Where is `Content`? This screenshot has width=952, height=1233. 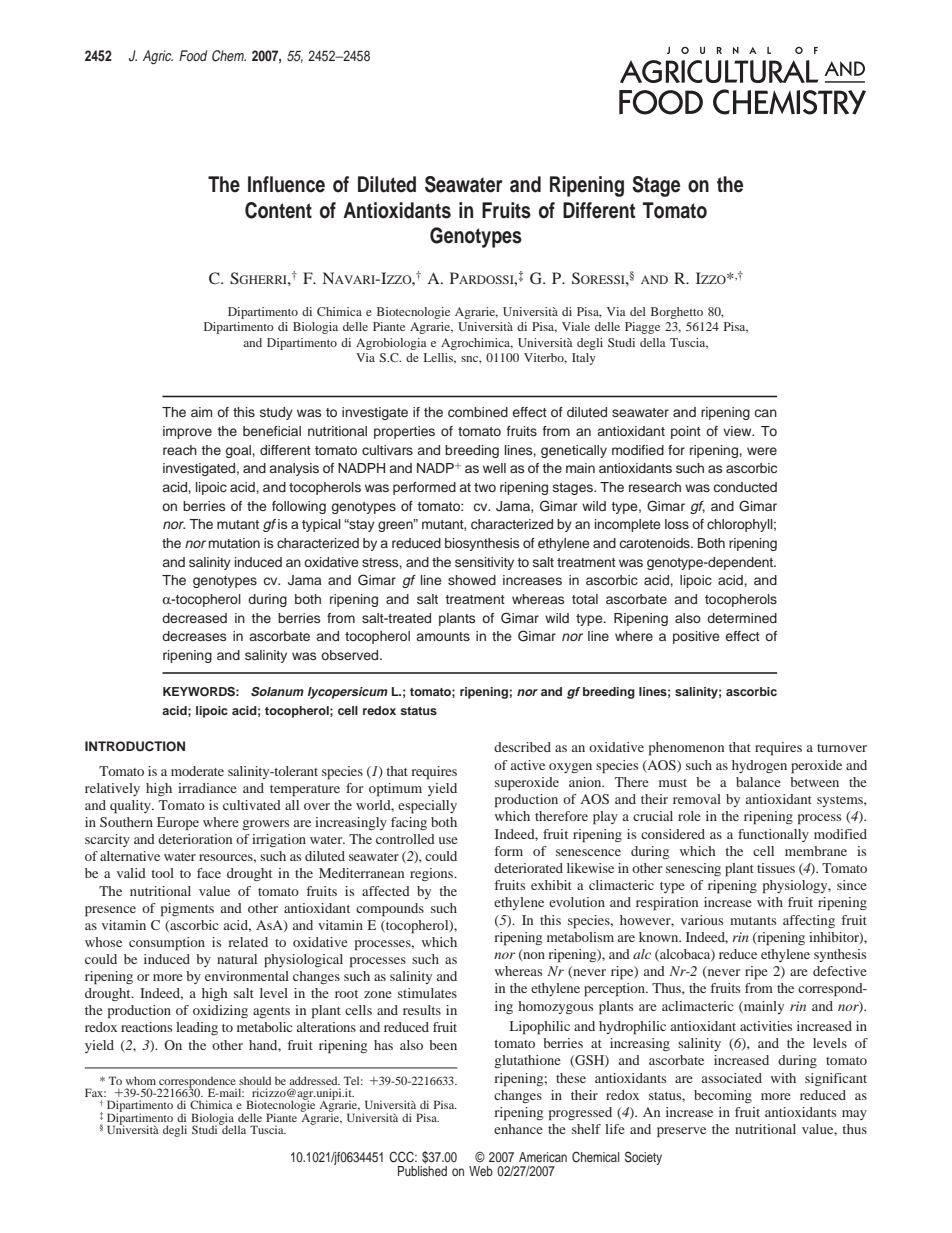 Content is located at coordinates (278, 210).
